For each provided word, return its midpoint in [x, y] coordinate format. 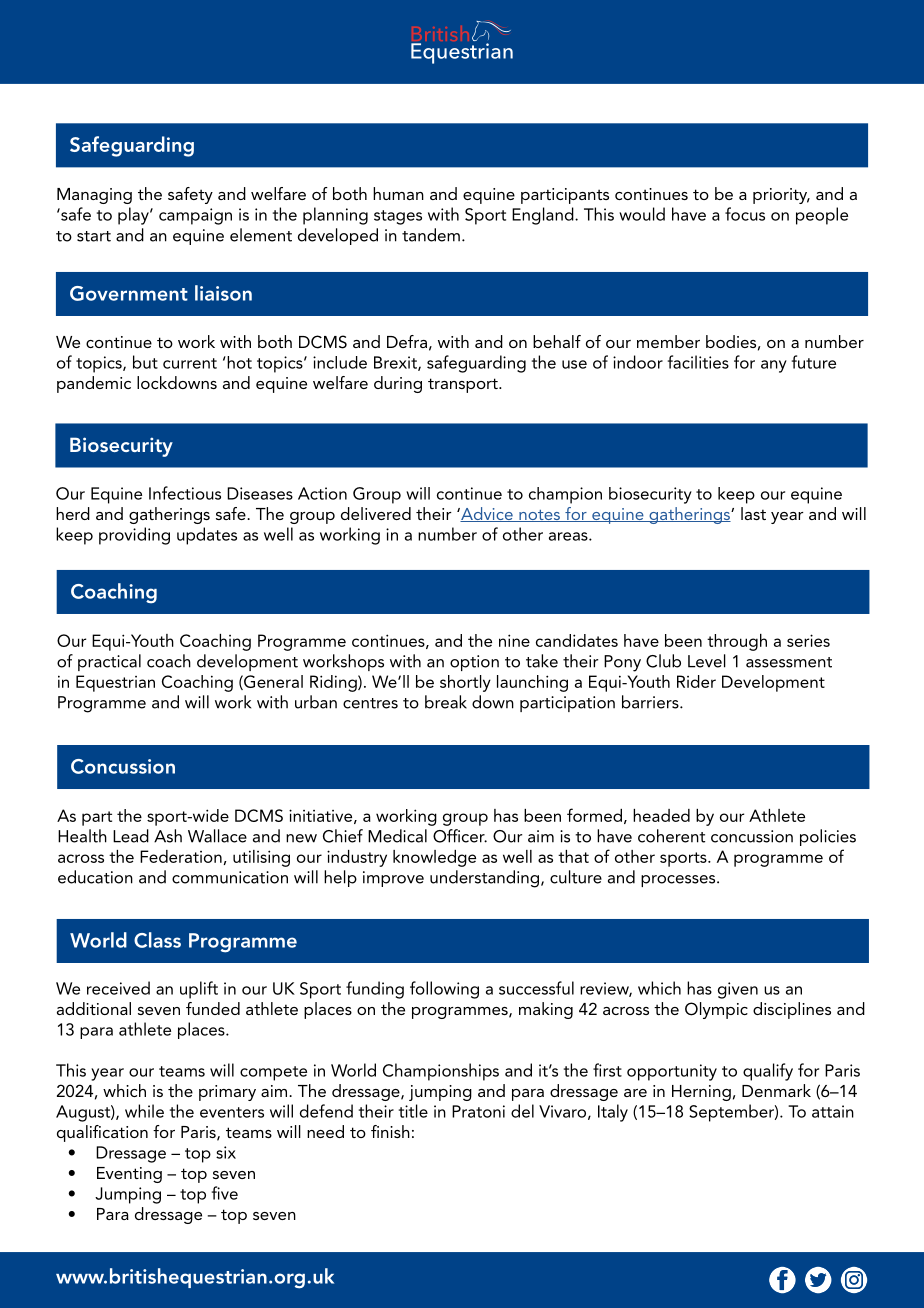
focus [745, 214]
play [134, 216]
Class [157, 940]
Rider [696, 681]
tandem [431, 235]
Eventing [129, 1175]
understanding [486, 879]
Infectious [185, 493]
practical [109, 662]
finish [390, 1131]
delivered [376, 513]
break [446, 702]
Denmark [776, 1090]
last [753, 513]
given [738, 990]
